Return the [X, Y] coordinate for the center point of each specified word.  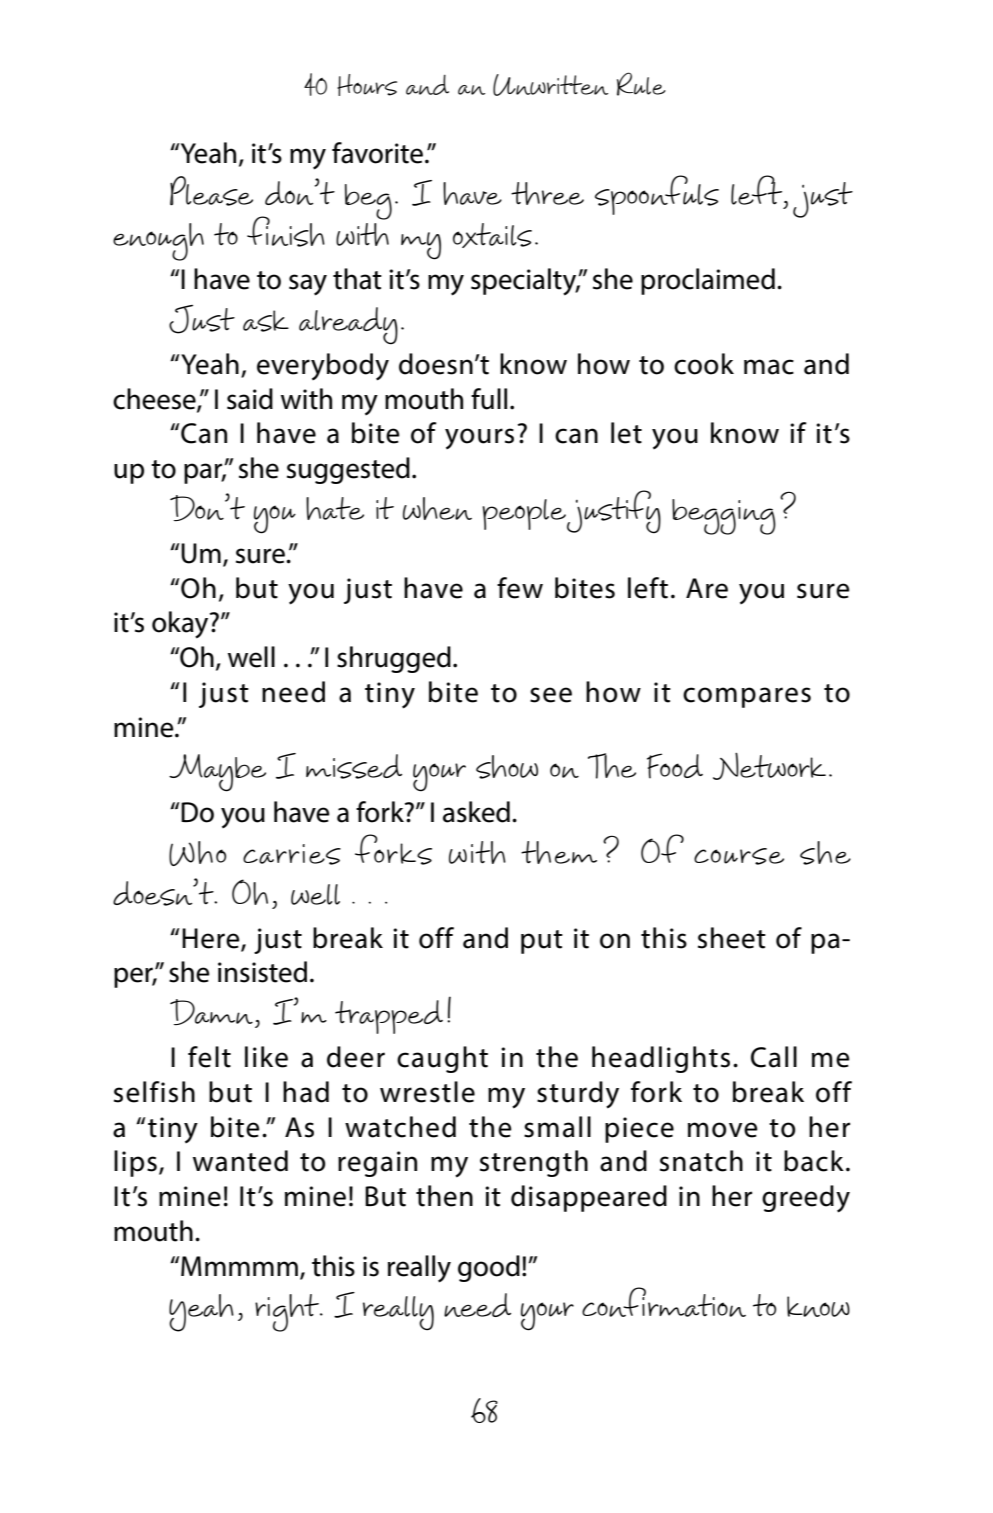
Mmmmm [239, 1266]
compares [747, 697]
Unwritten [550, 85]
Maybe [217, 773]
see [551, 695]
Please [211, 191]
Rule [641, 84]
